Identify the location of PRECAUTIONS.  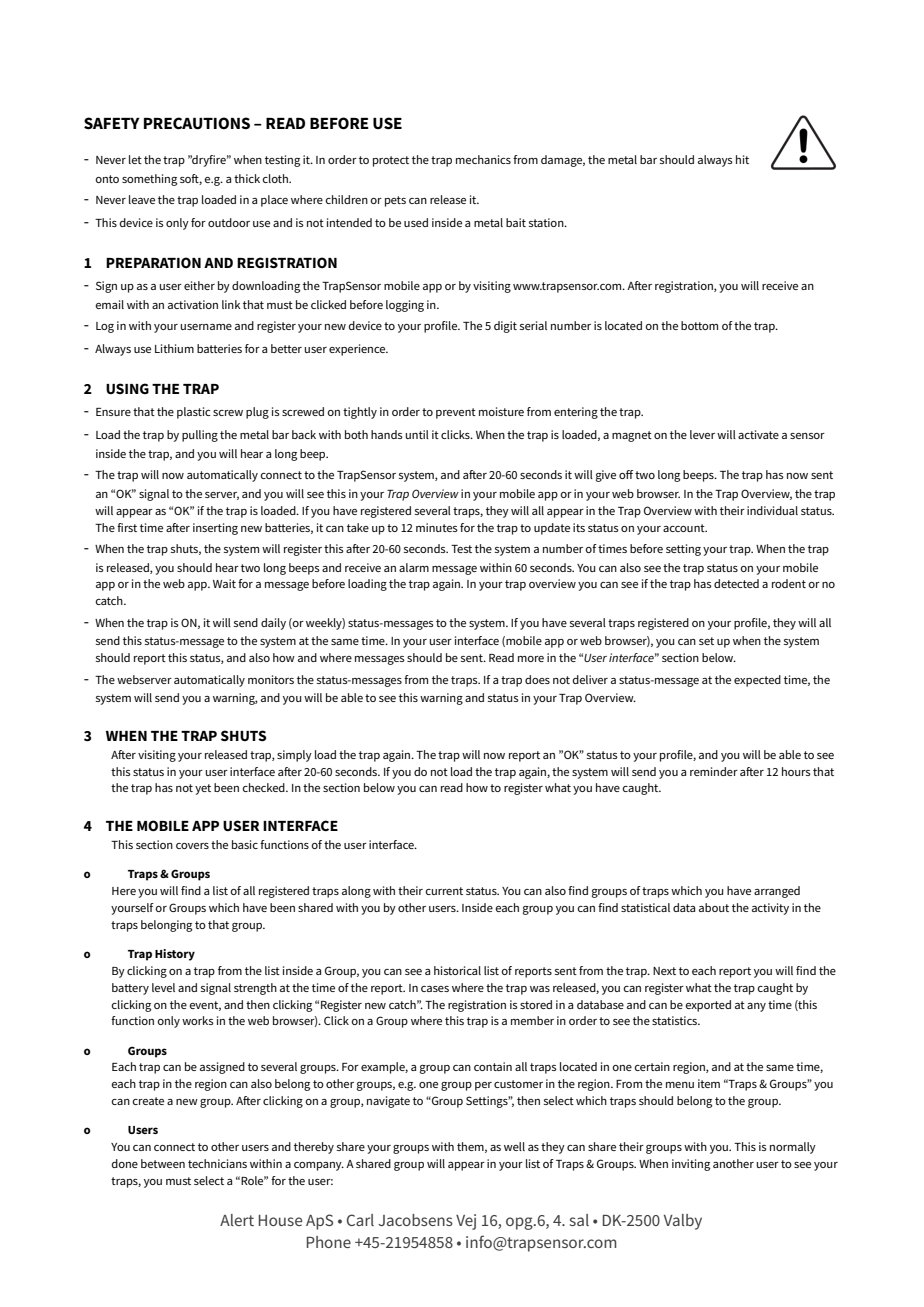
(197, 123).
